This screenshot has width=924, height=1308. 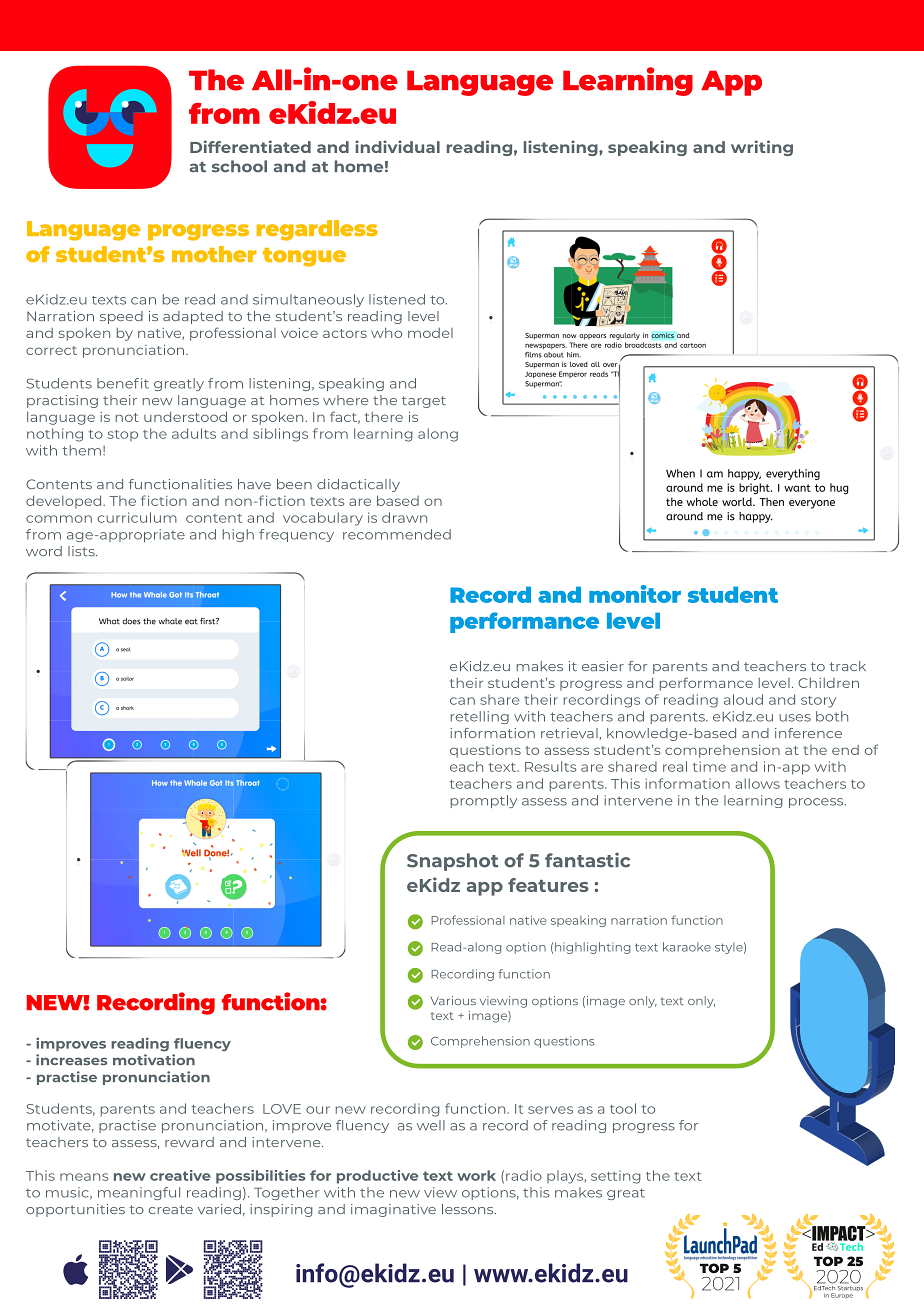 What do you see at coordinates (137, 517) in the screenshot?
I see `curriculum` at bounding box center [137, 517].
